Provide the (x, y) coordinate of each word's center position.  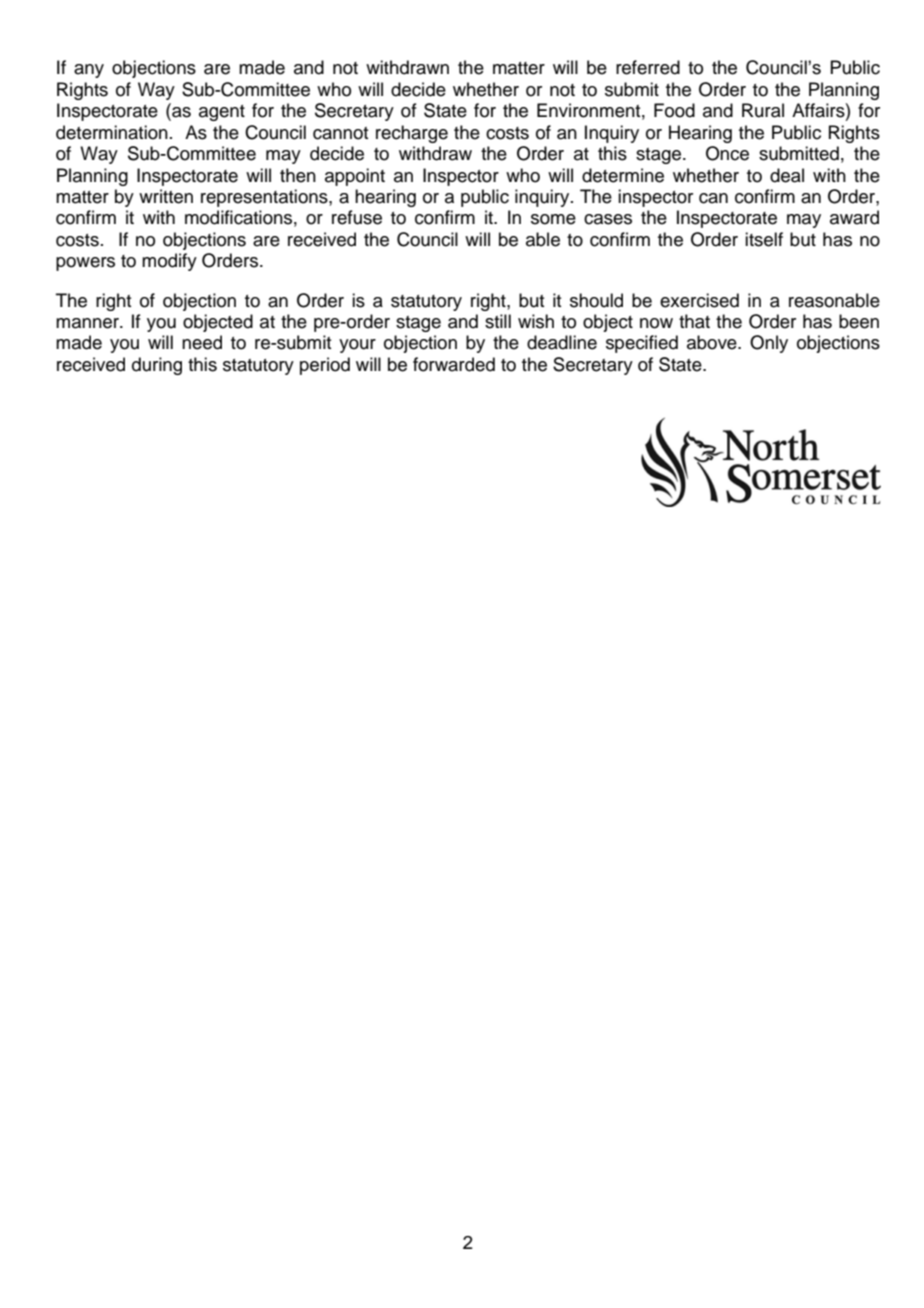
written (166, 196)
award (854, 217)
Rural (763, 110)
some (553, 219)
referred (648, 67)
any (89, 71)
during (157, 366)
